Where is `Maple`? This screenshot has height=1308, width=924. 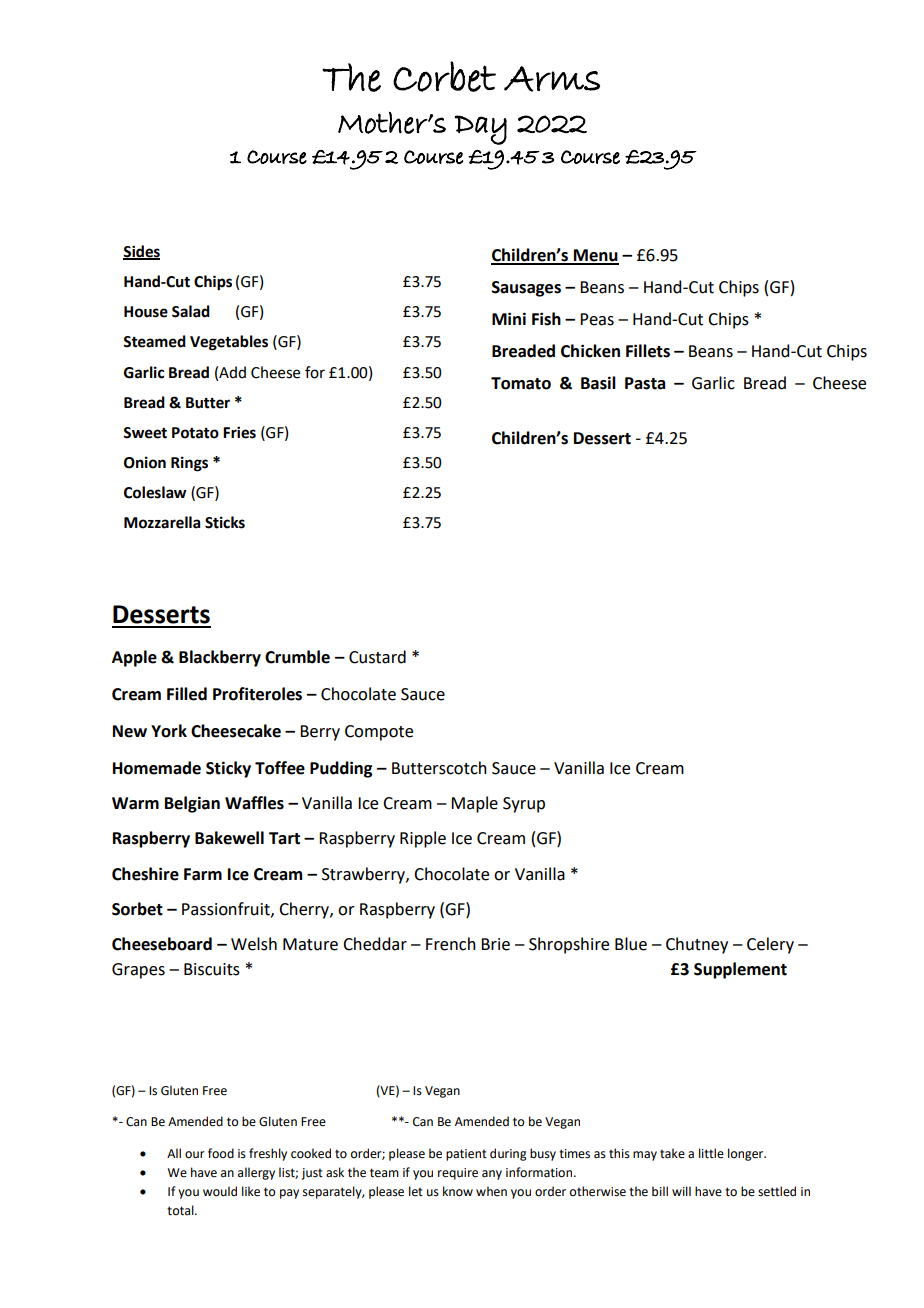 Maple is located at coordinates (474, 804).
